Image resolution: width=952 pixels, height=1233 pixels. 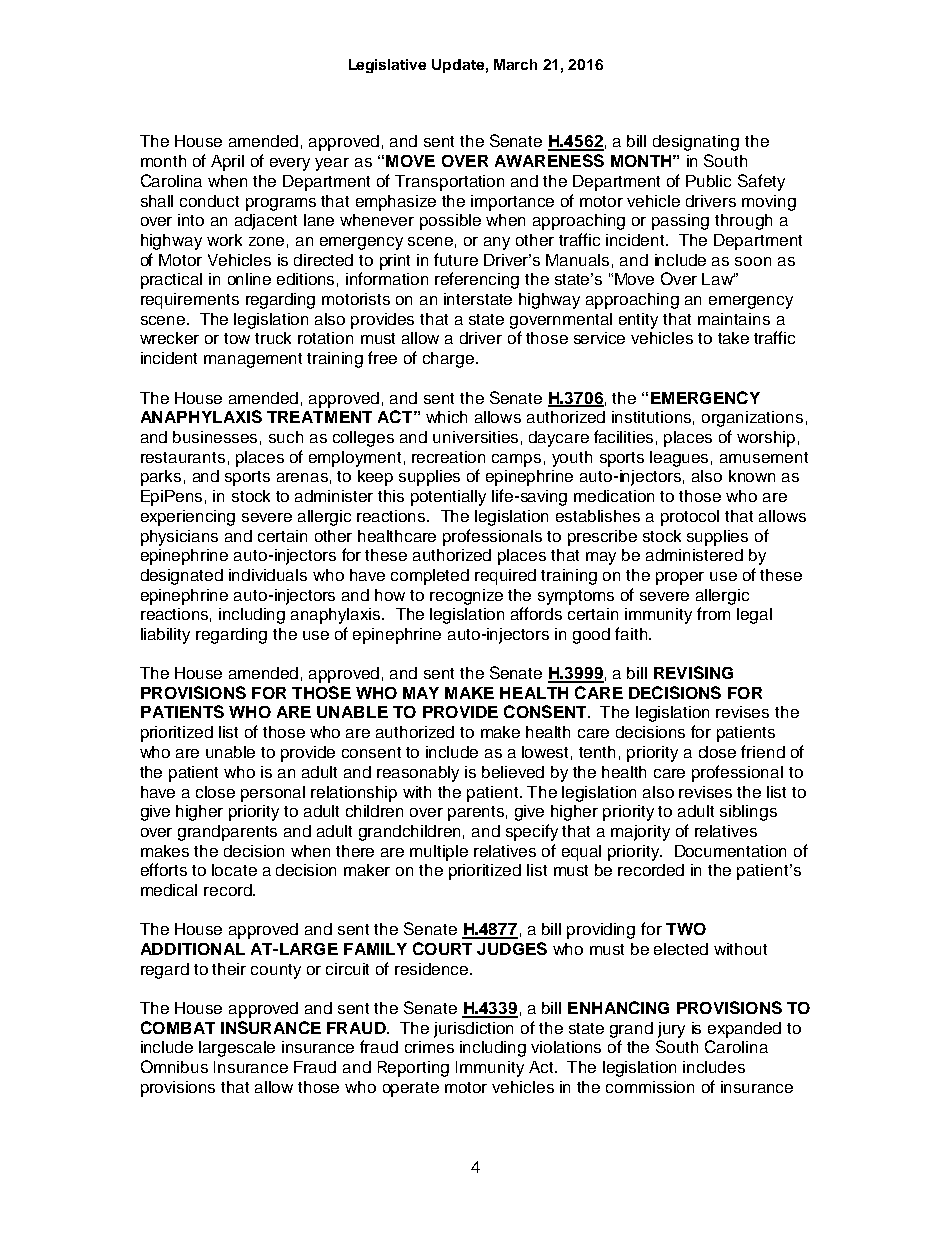 What do you see at coordinates (174, 1066) in the screenshot?
I see `Omnibus` at bounding box center [174, 1066].
